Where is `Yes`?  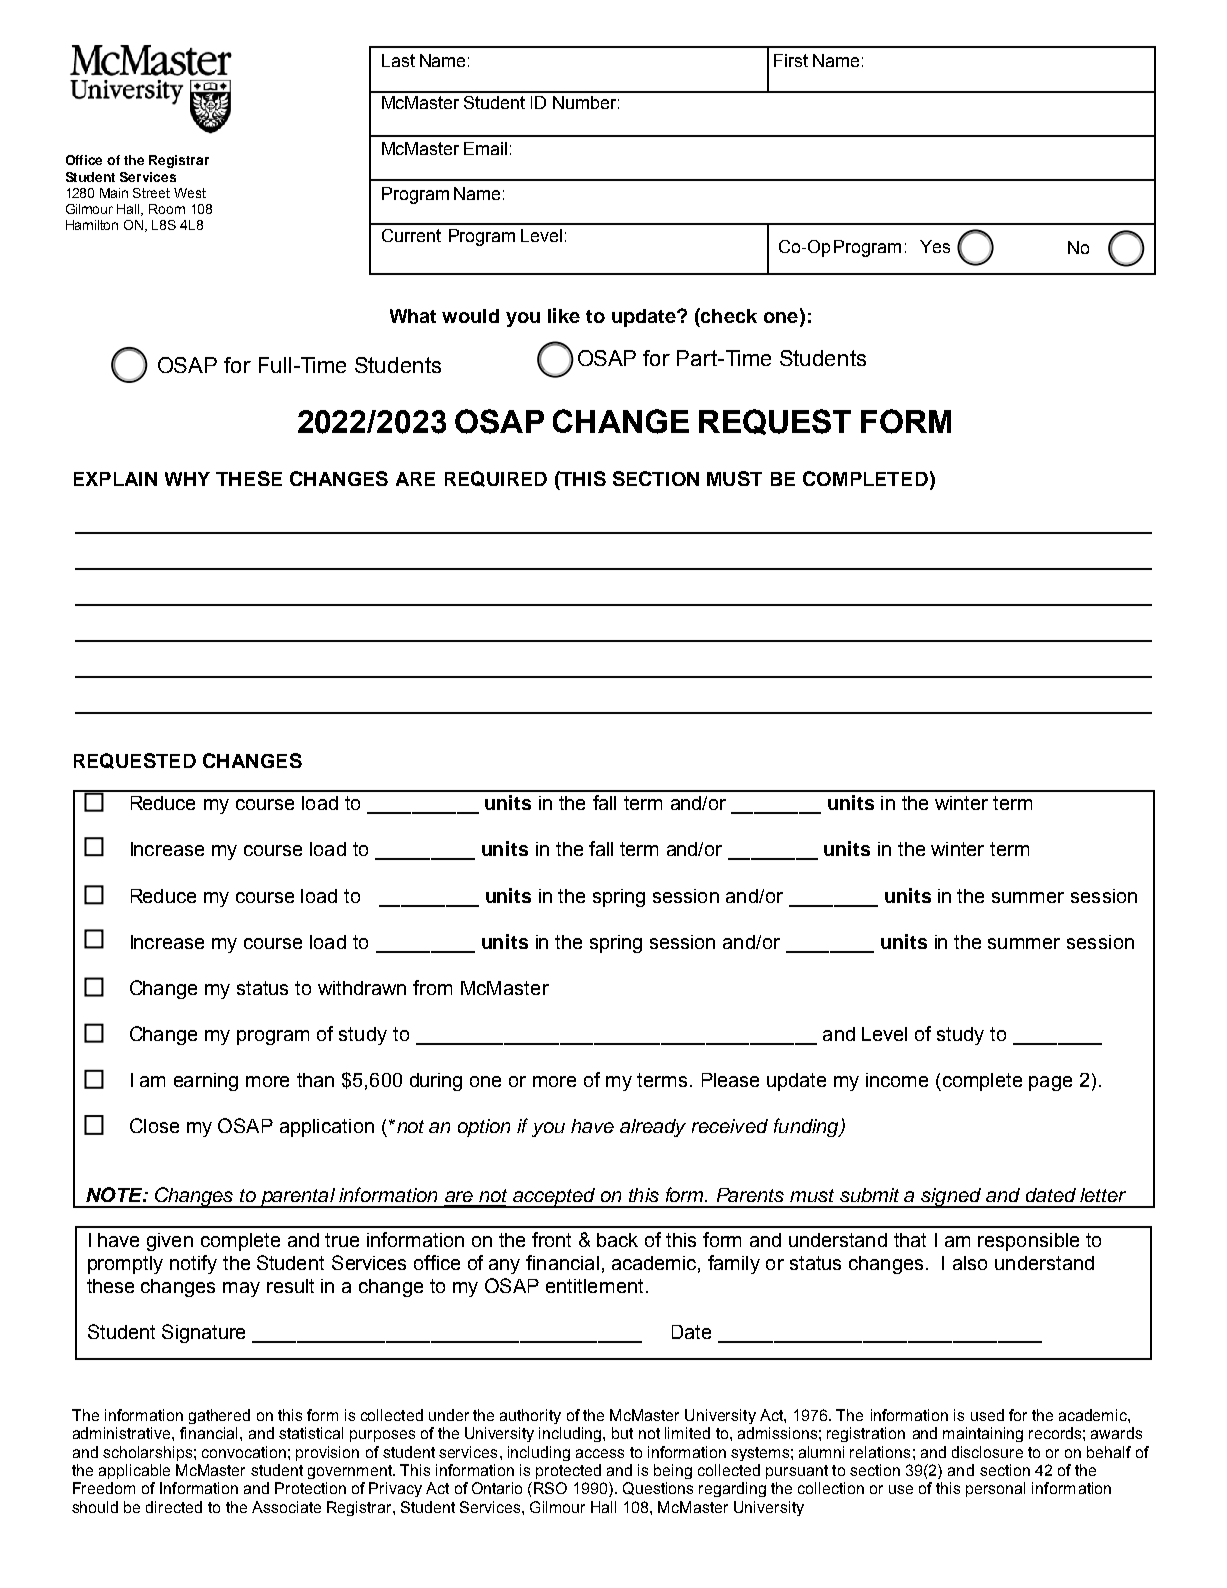
Yes is located at coordinates (935, 246).
